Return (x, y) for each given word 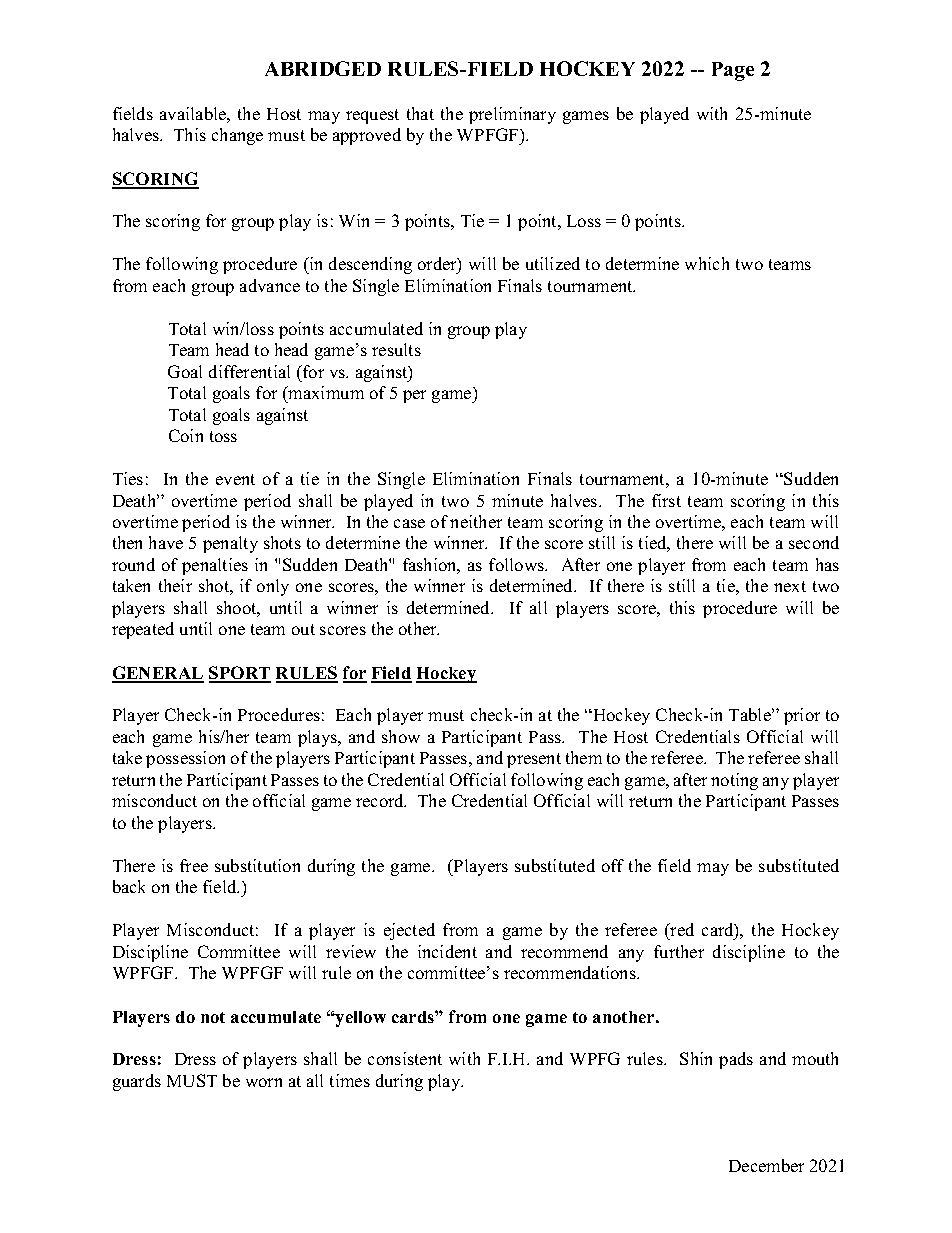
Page (733, 71)
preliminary (512, 115)
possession (185, 759)
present (534, 760)
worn (264, 1082)
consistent (405, 1058)
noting (734, 781)
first (666, 500)
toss (223, 436)
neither (476, 521)
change (237, 136)
